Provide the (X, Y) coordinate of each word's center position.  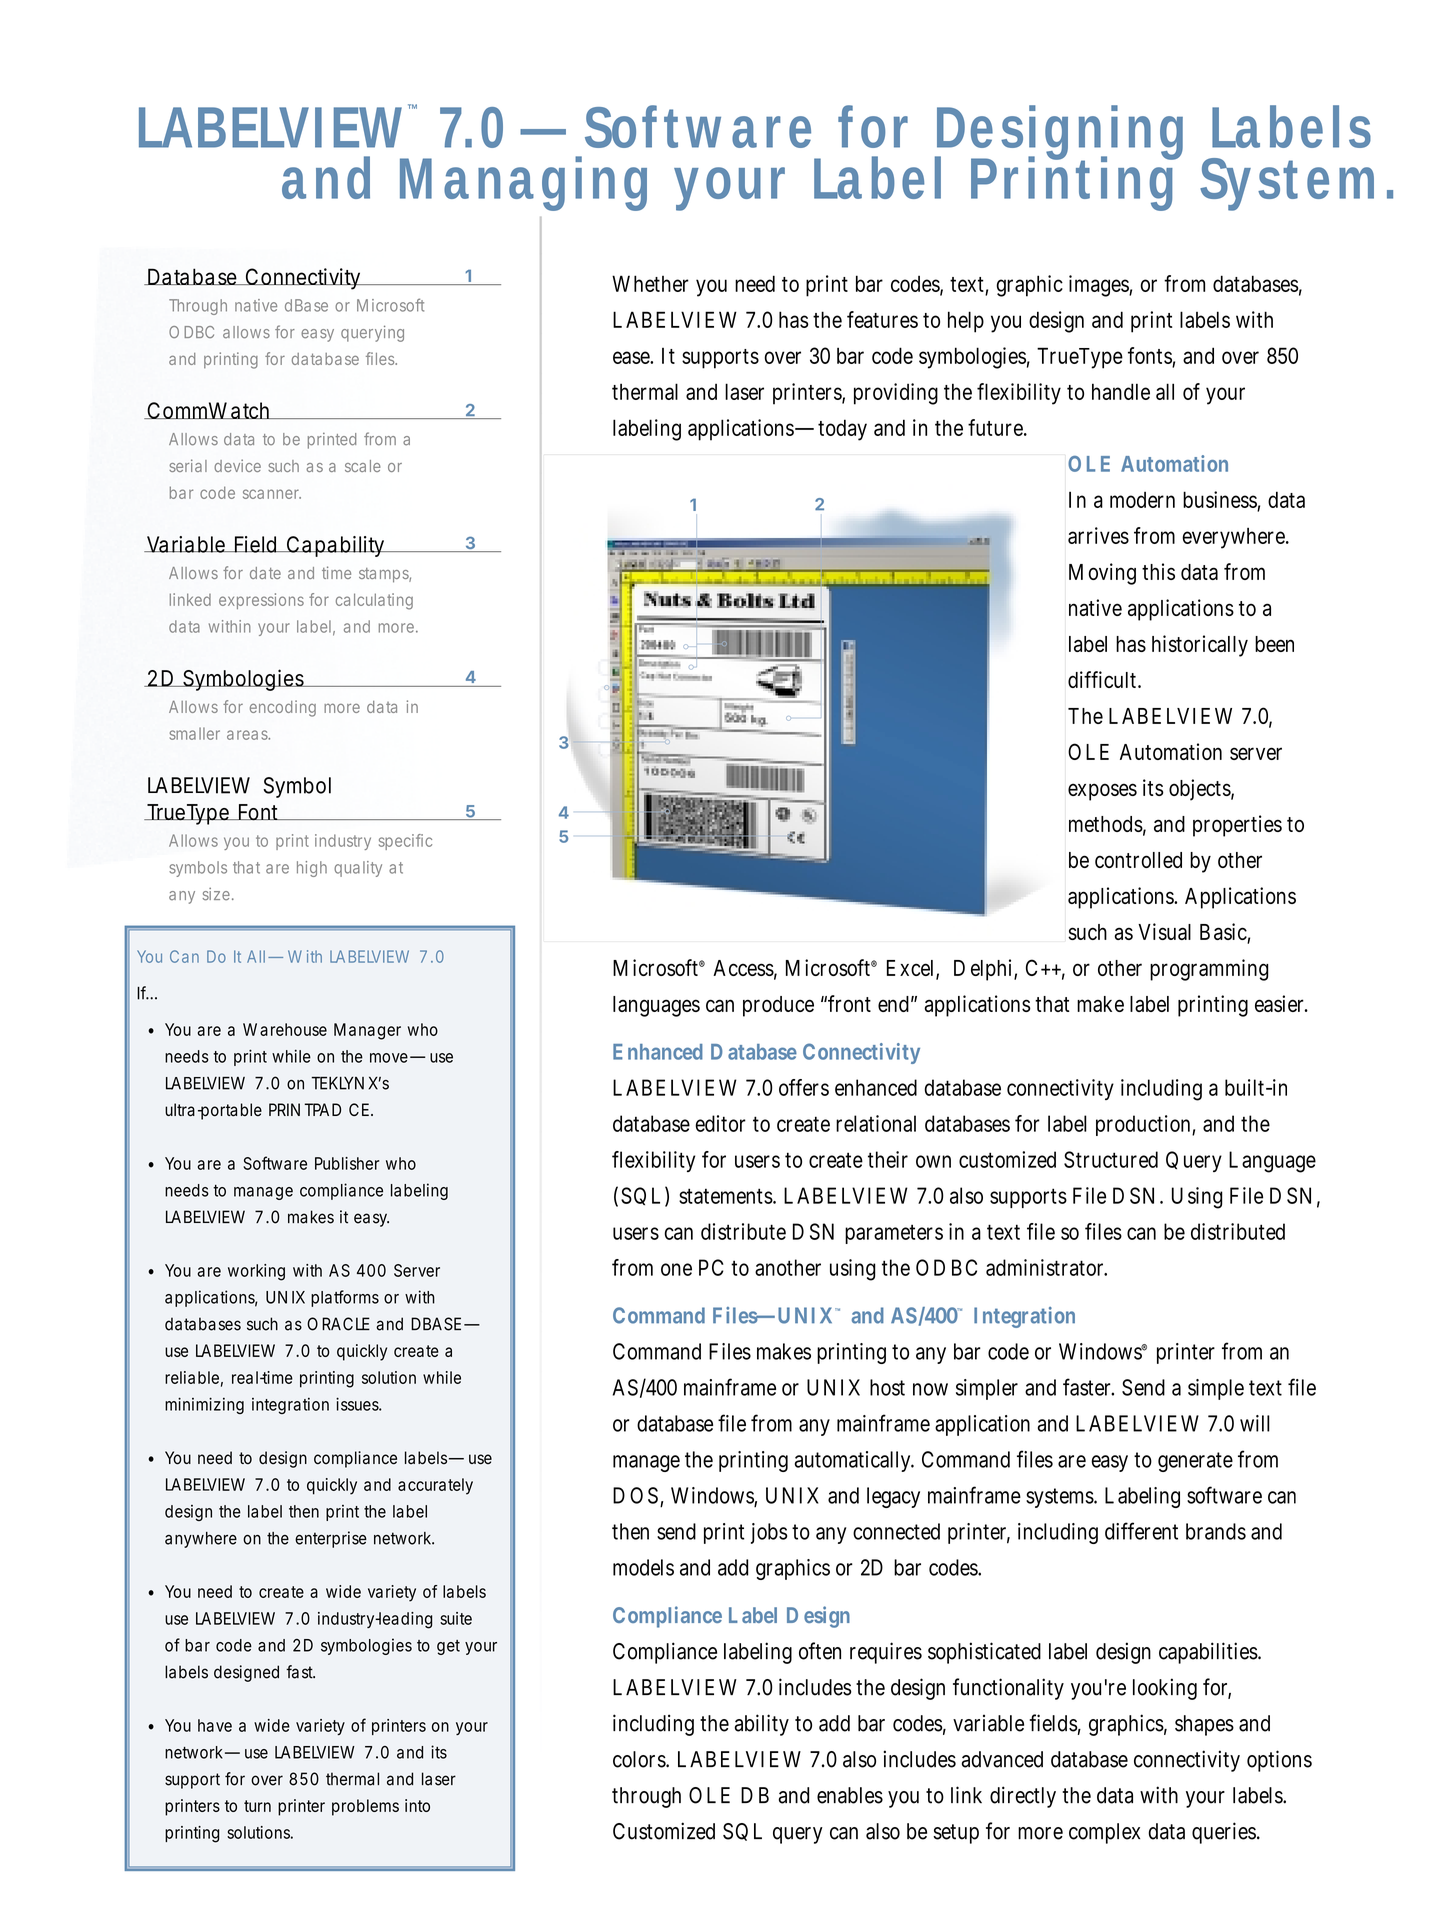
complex (1104, 1833)
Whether (650, 283)
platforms (345, 1298)
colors (641, 1759)
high (312, 869)
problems (365, 1807)
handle (1121, 391)
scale (363, 466)
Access (745, 969)
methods (1107, 825)
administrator (1046, 1267)
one (676, 1269)
